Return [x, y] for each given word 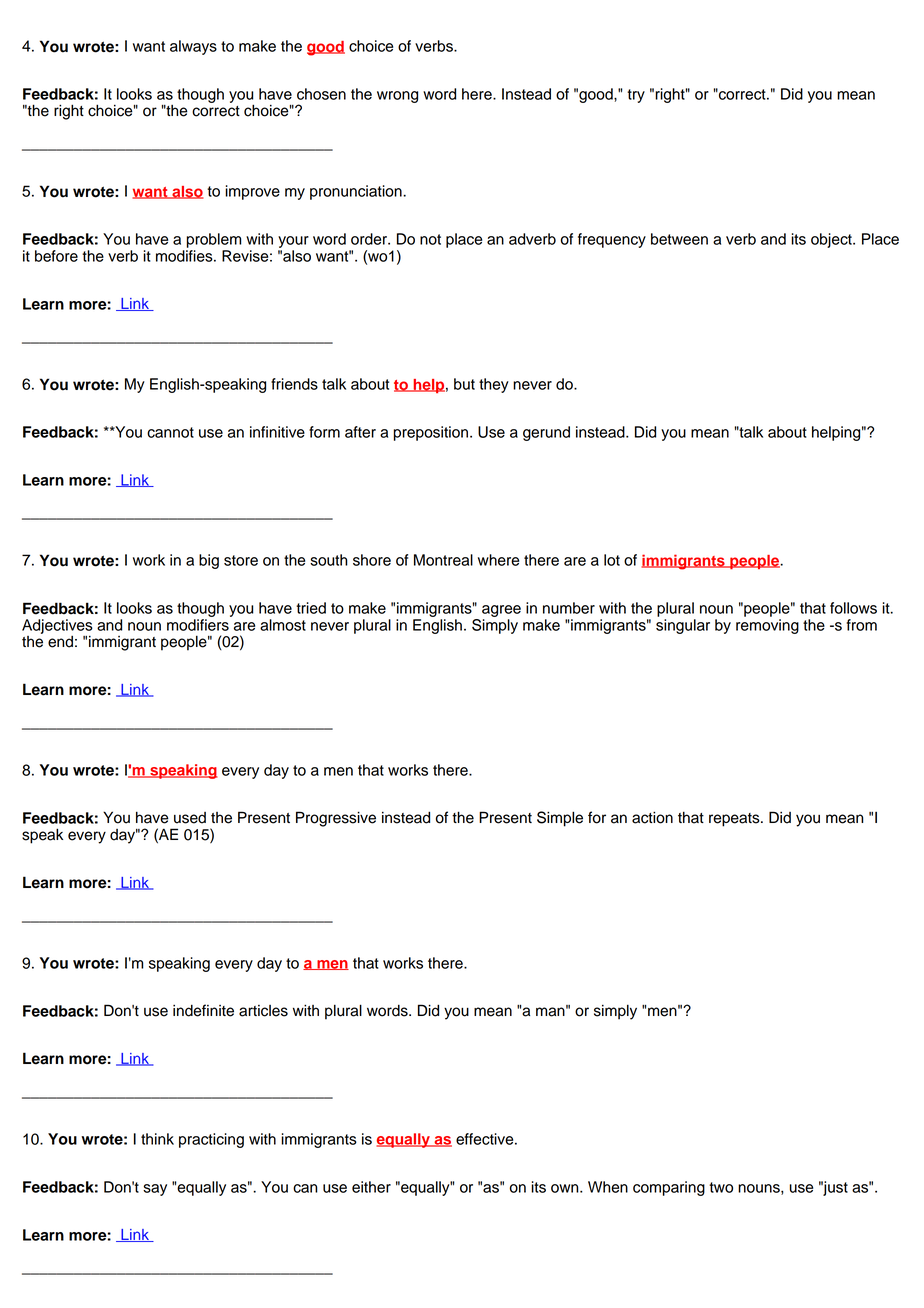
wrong [397, 97]
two [721, 1187]
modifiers [198, 625]
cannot [170, 432]
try [636, 96]
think [157, 1139]
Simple [560, 819]
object [832, 240]
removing [767, 626]
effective [486, 1139]
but [464, 384]
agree [501, 611]
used [190, 818]
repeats [735, 820]
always [193, 47]
